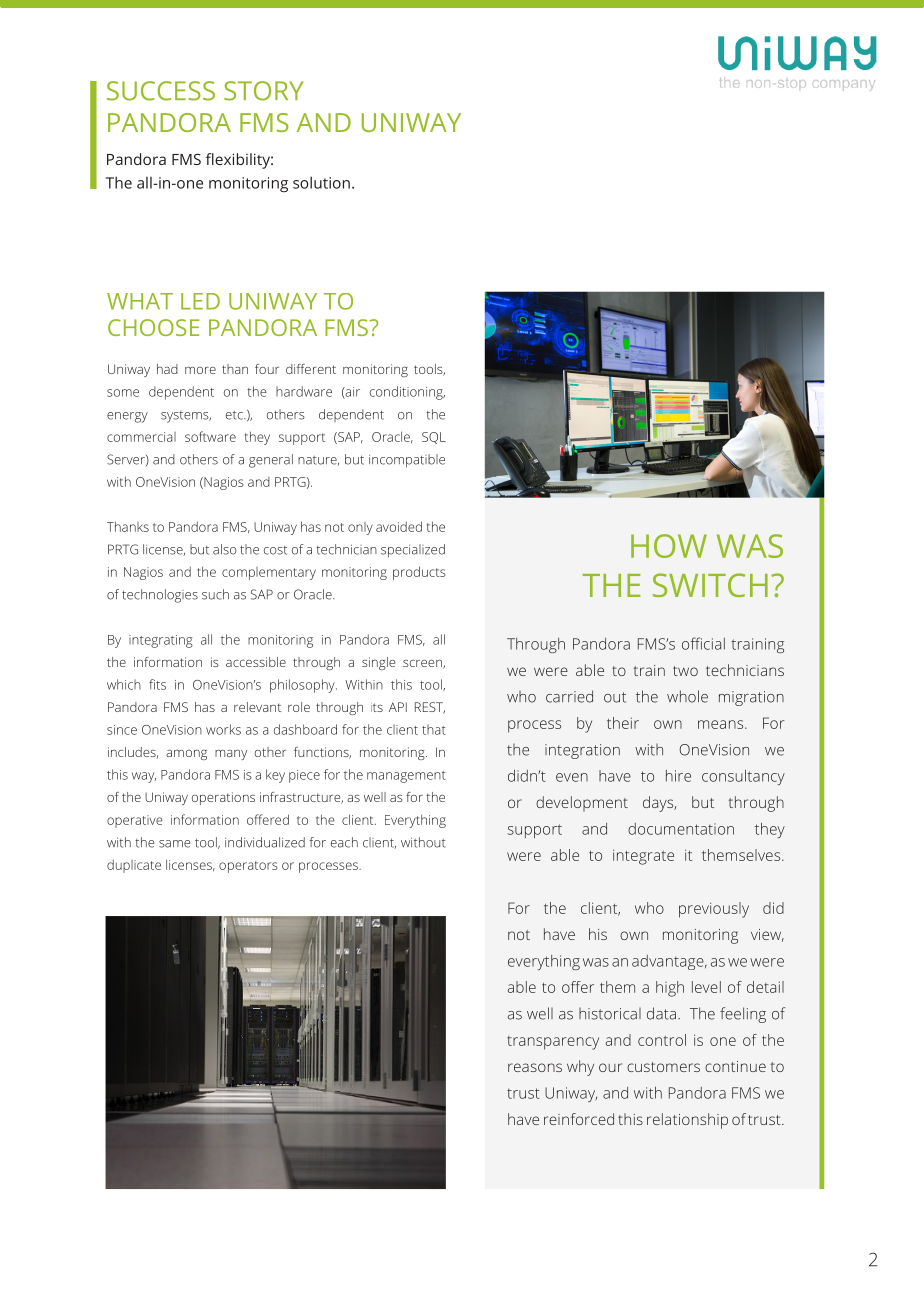 The height and width of the screenshot is (1308, 924). Describe the element at coordinates (687, 1121) in the screenshot. I see `relationship` at that location.
